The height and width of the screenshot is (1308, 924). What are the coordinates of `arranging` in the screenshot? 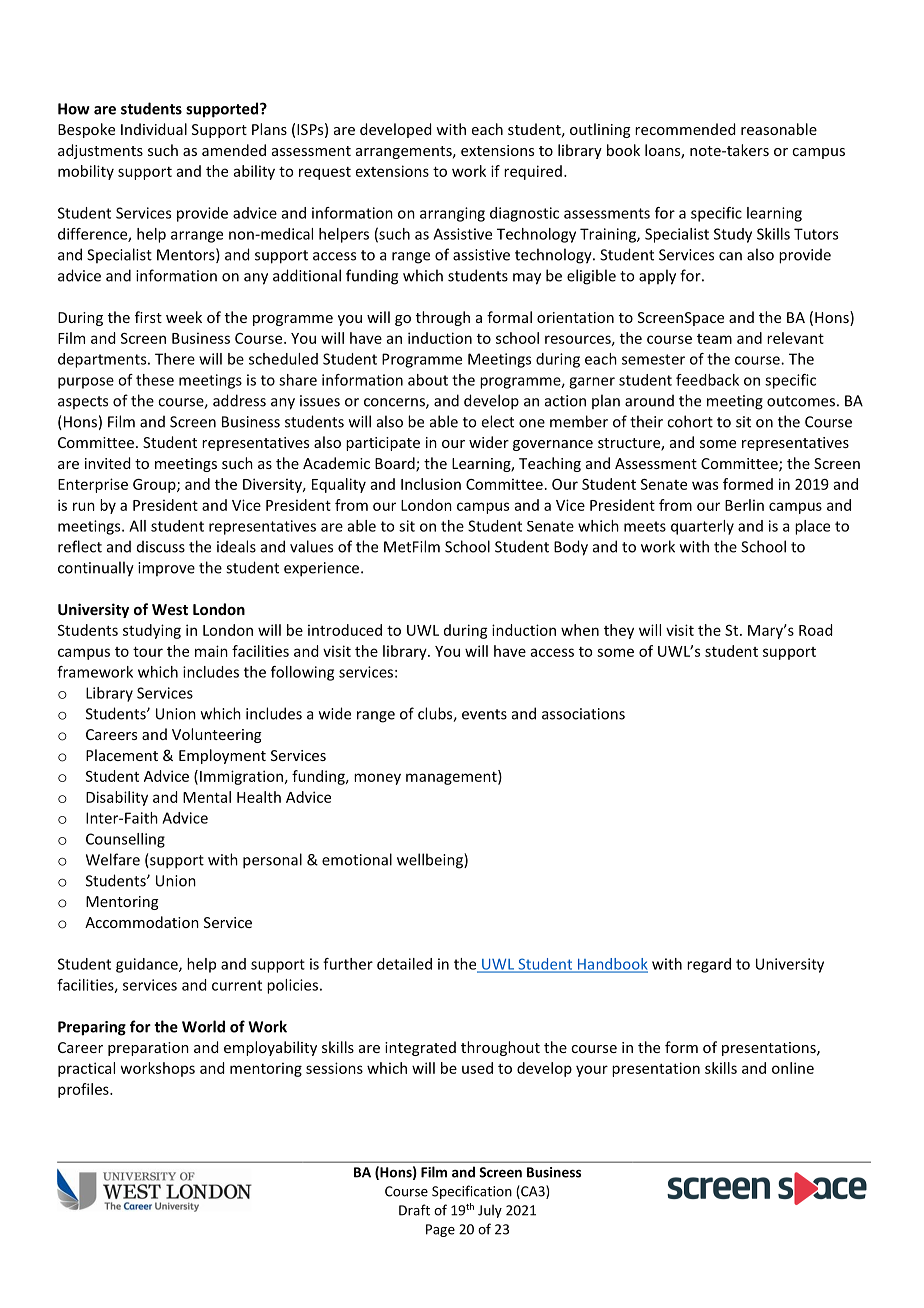 It's located at (452, 214).
